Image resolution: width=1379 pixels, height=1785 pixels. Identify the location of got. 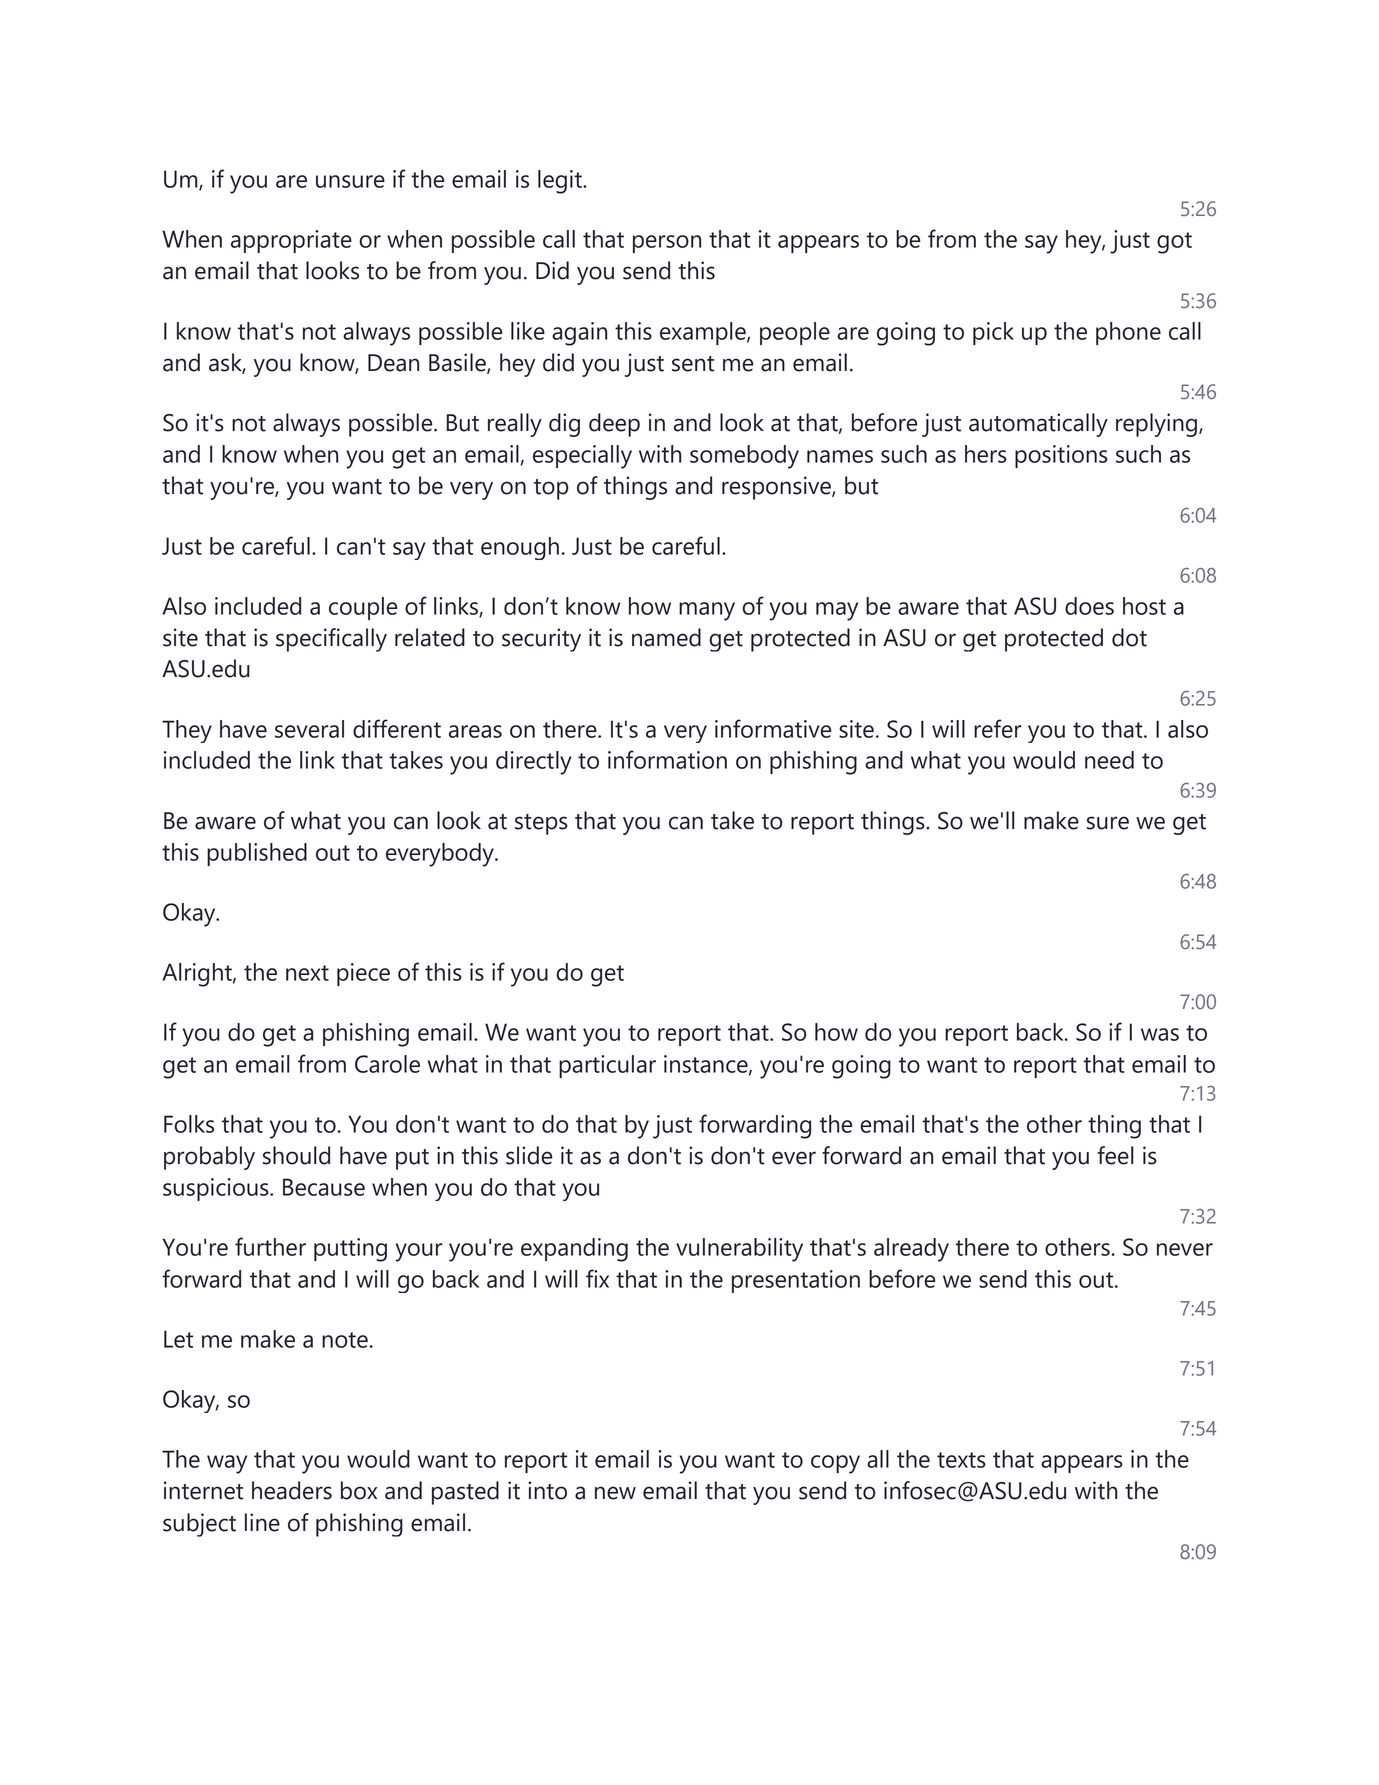
(1174, 243).
